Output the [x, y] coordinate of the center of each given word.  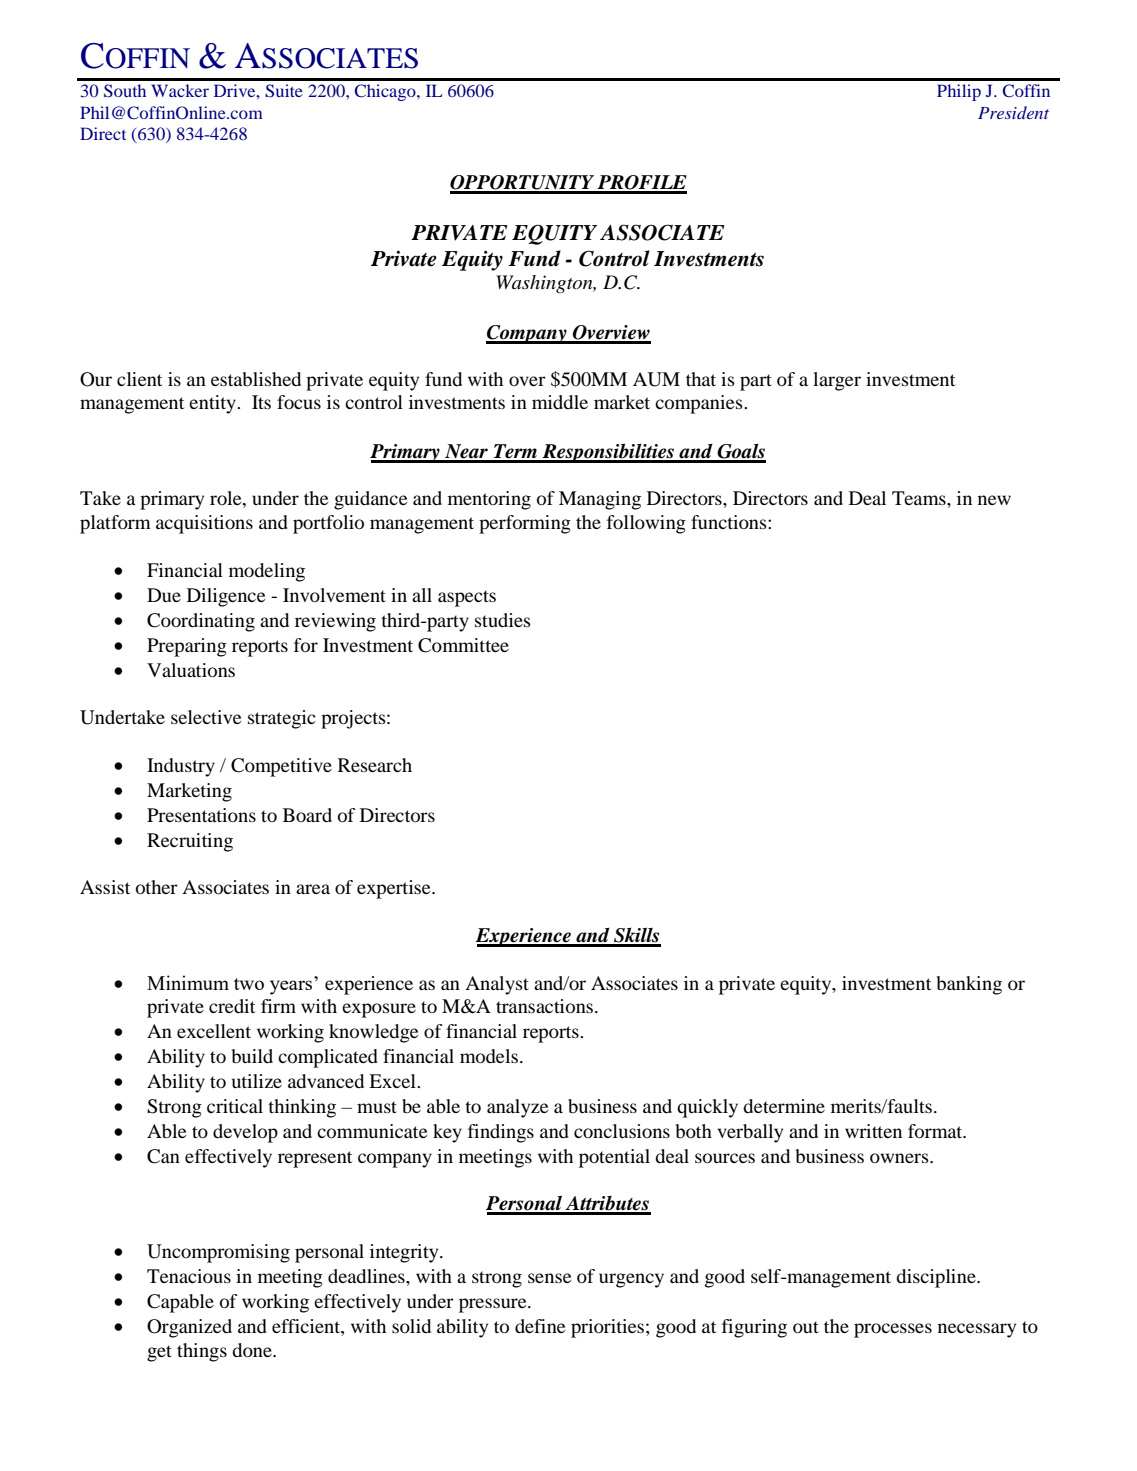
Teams [920, 498]
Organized [189, 1328]
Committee [463, 645]
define [540, 1326]
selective [206, 717]
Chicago [386, 92]
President [1013, 112]
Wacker [180, 90]
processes [893, 1330]
